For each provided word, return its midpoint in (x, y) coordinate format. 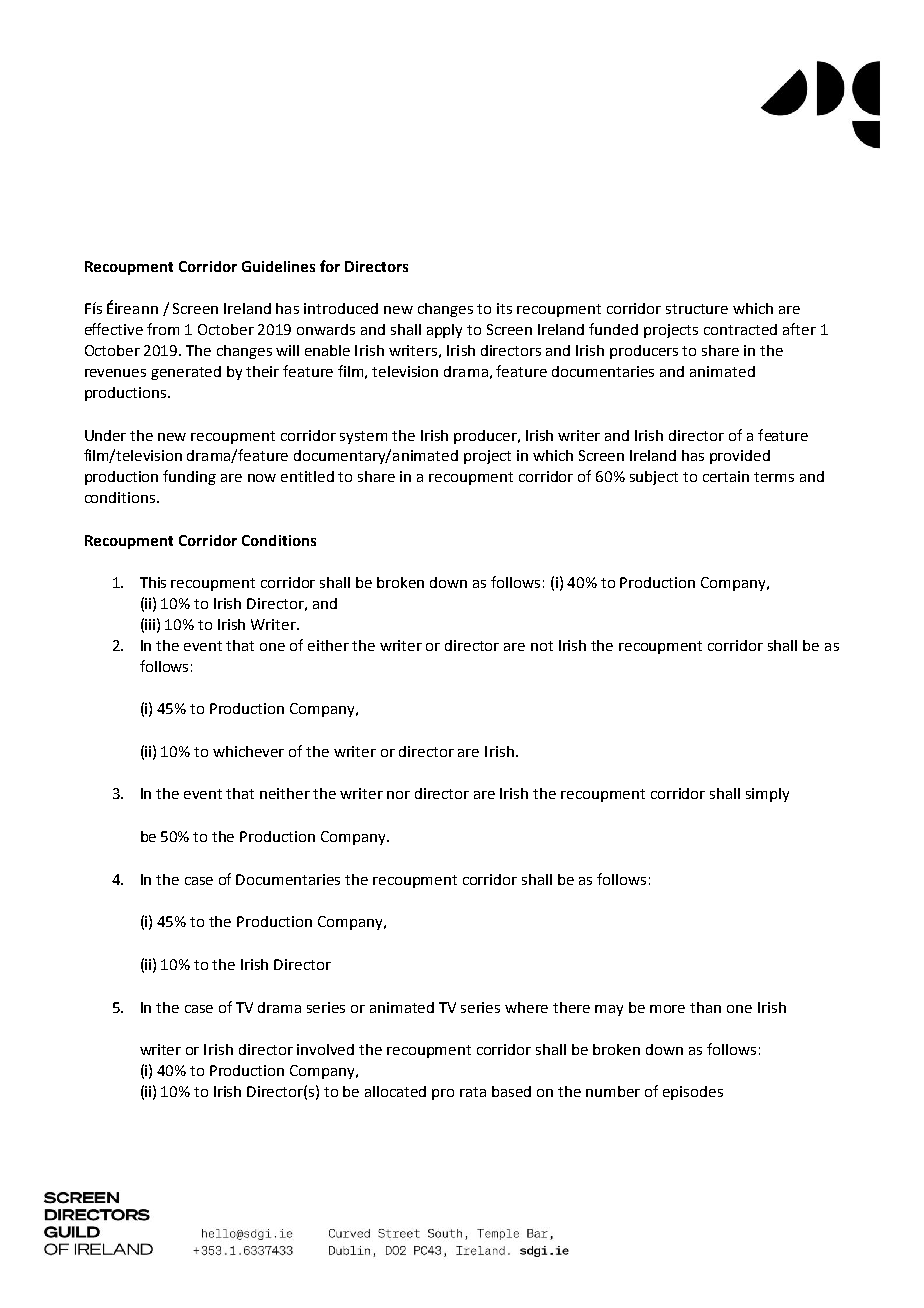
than (705, 1007)
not (542, 646)
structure (697, 309)
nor (398, 795)
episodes (693, 1093)
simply (767, 795)
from (163, 329)
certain (726, 476)
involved (325, 1049)
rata (473, 1092)
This (153, 582)
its (504, 308)
